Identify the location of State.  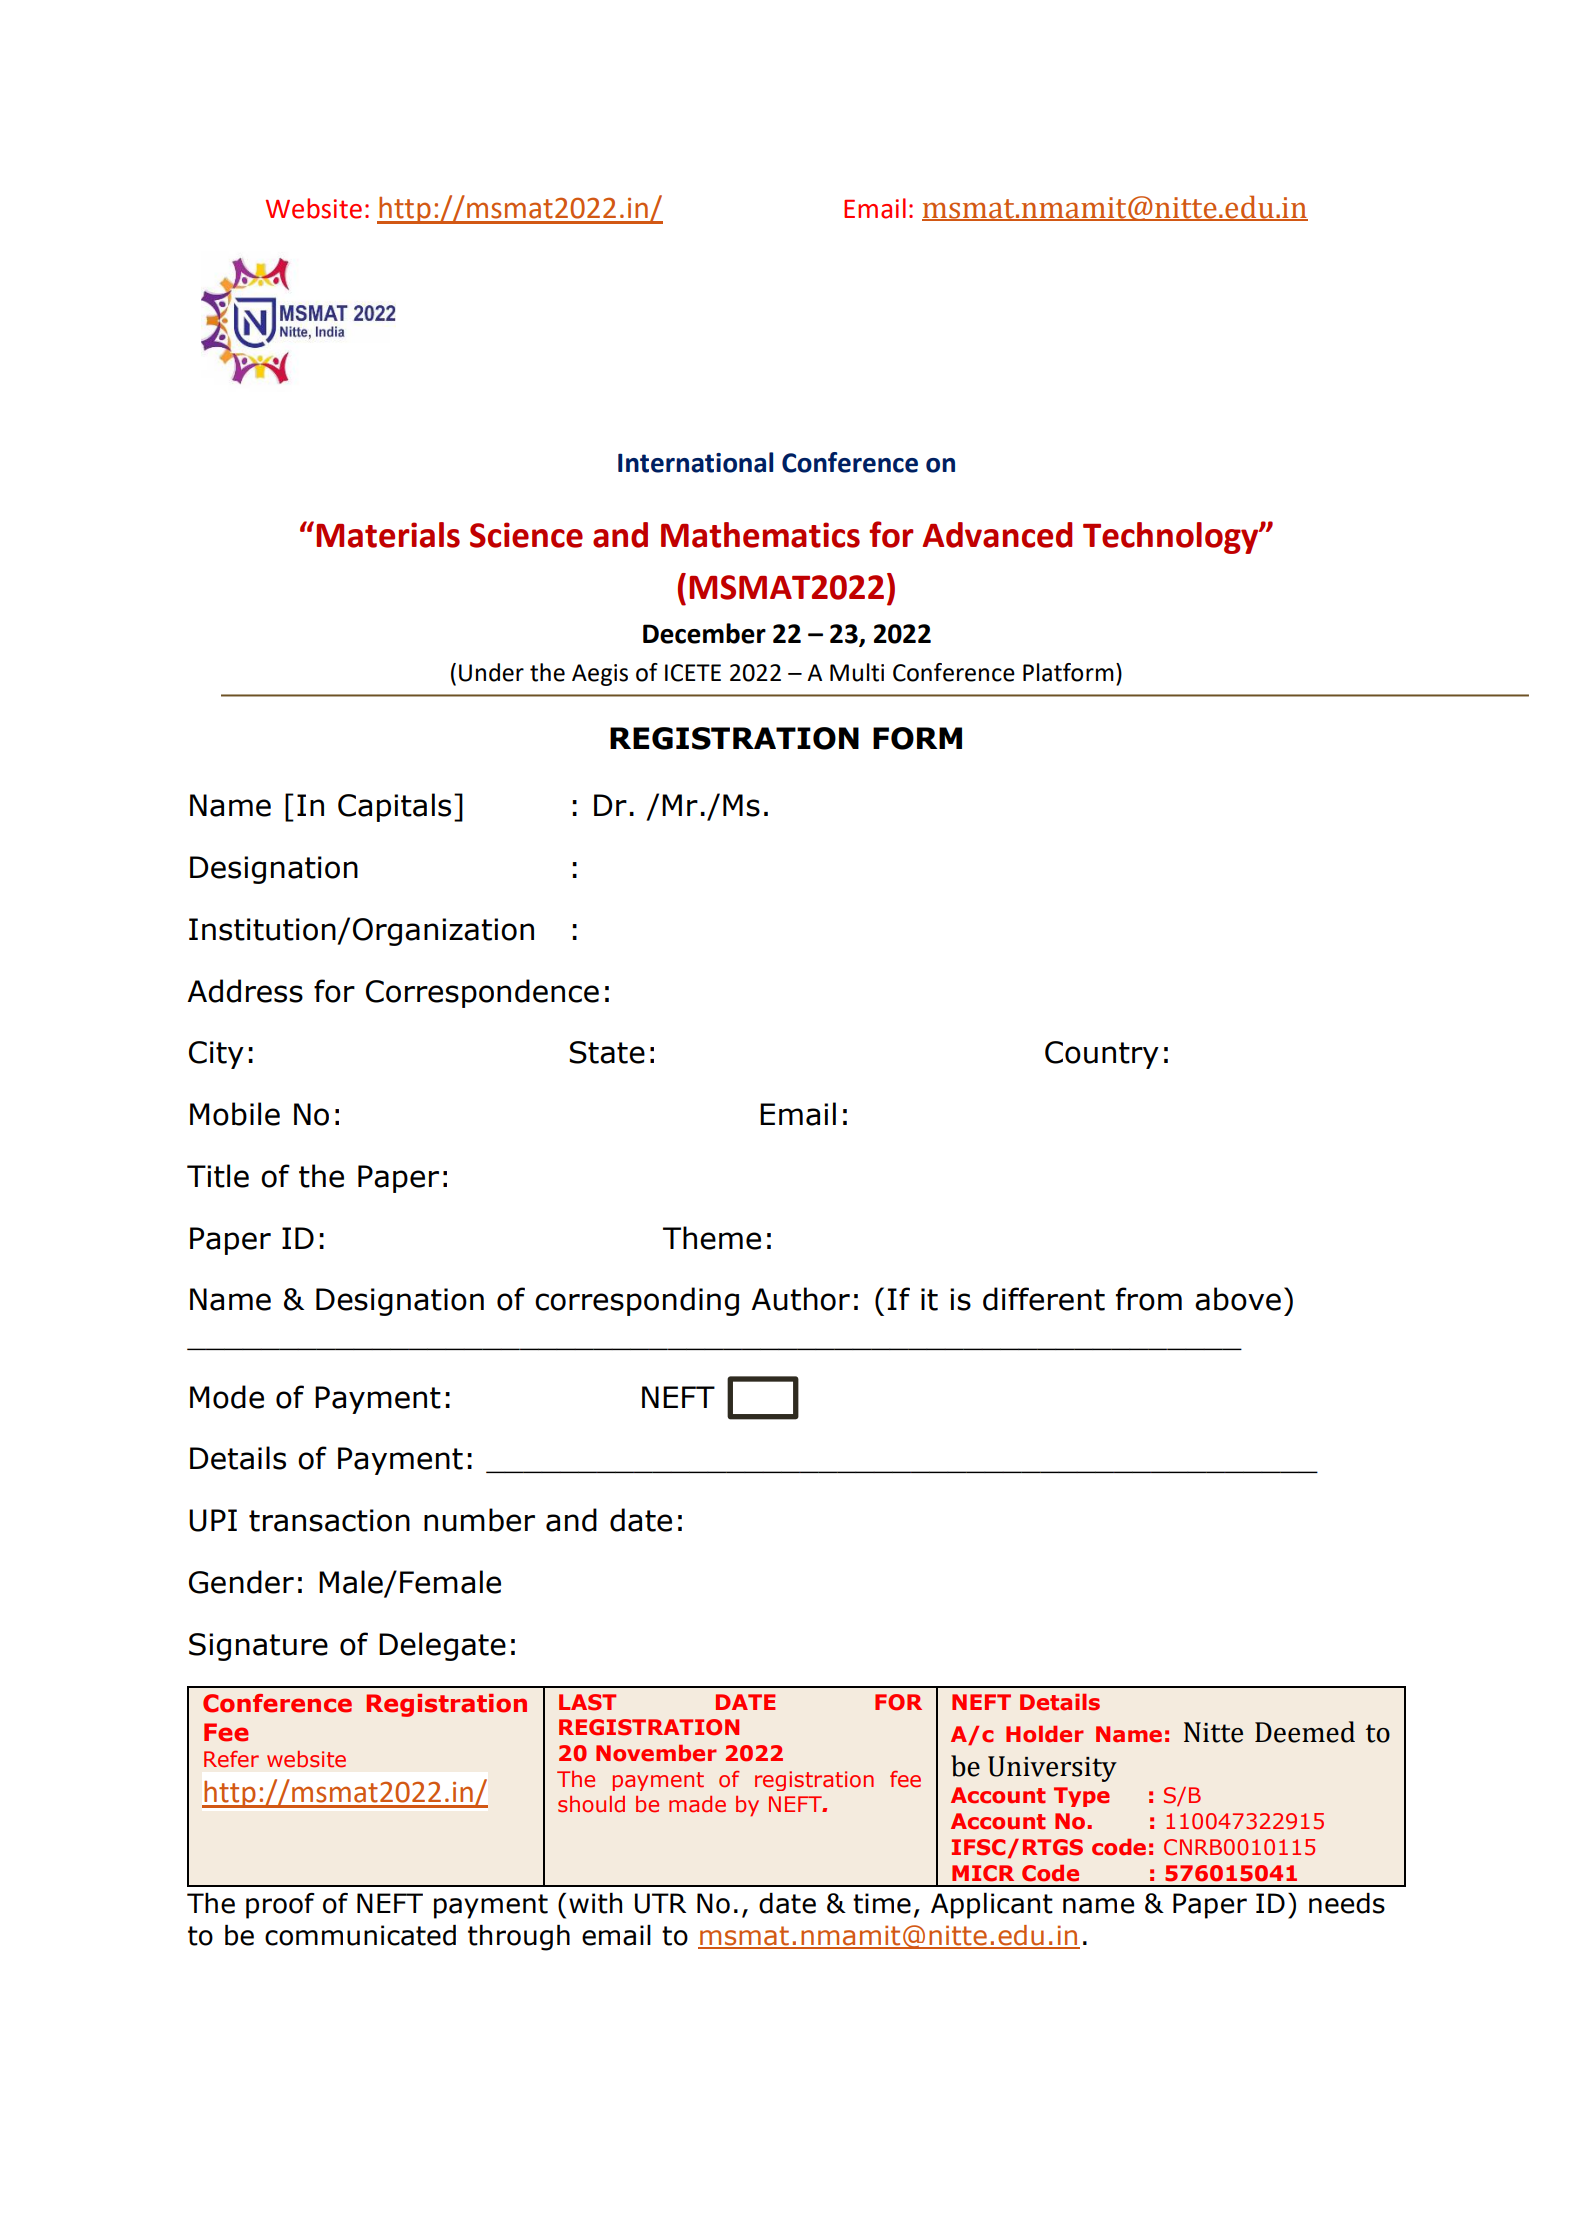
(607, 1052).
